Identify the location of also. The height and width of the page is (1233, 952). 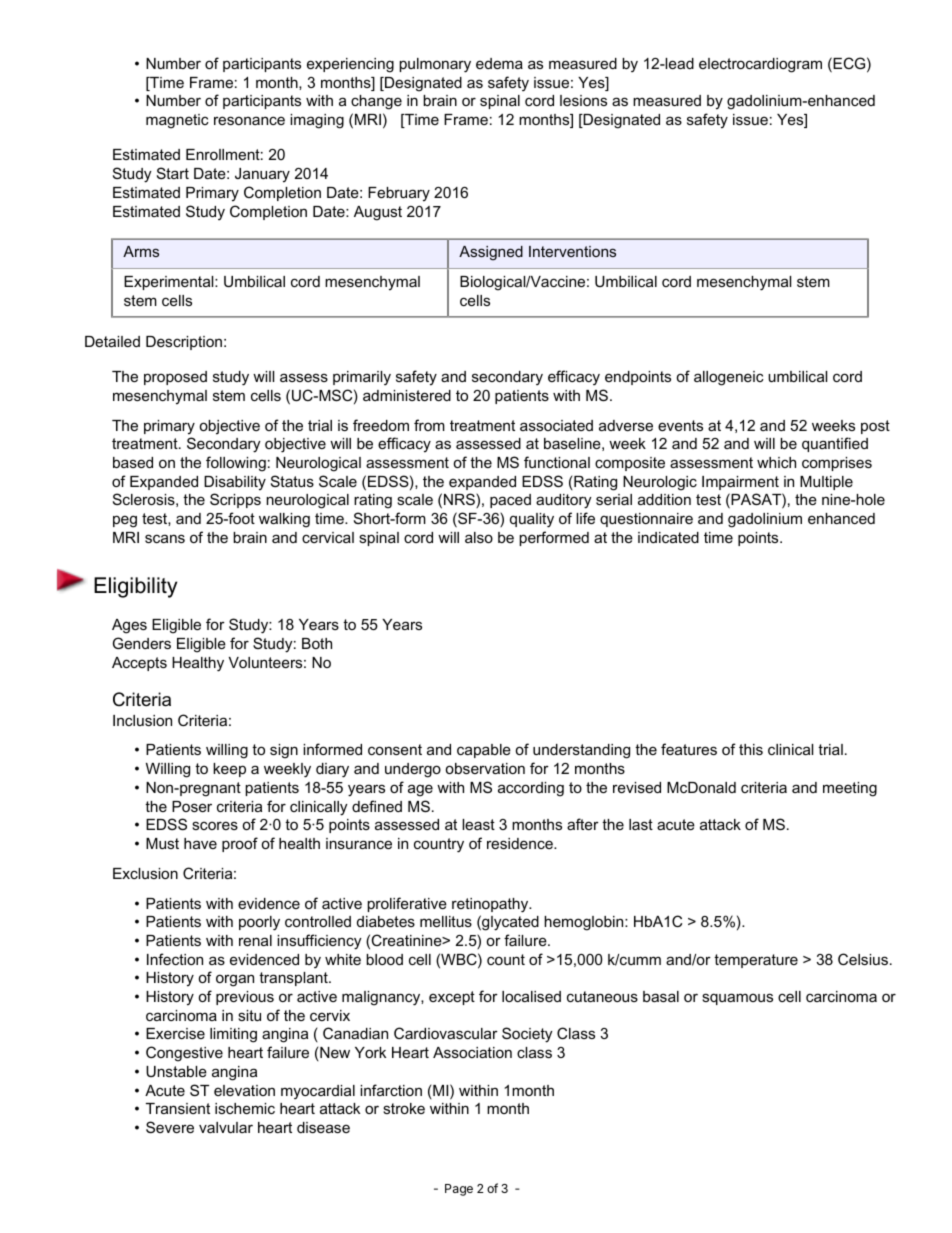
(479, 537).
